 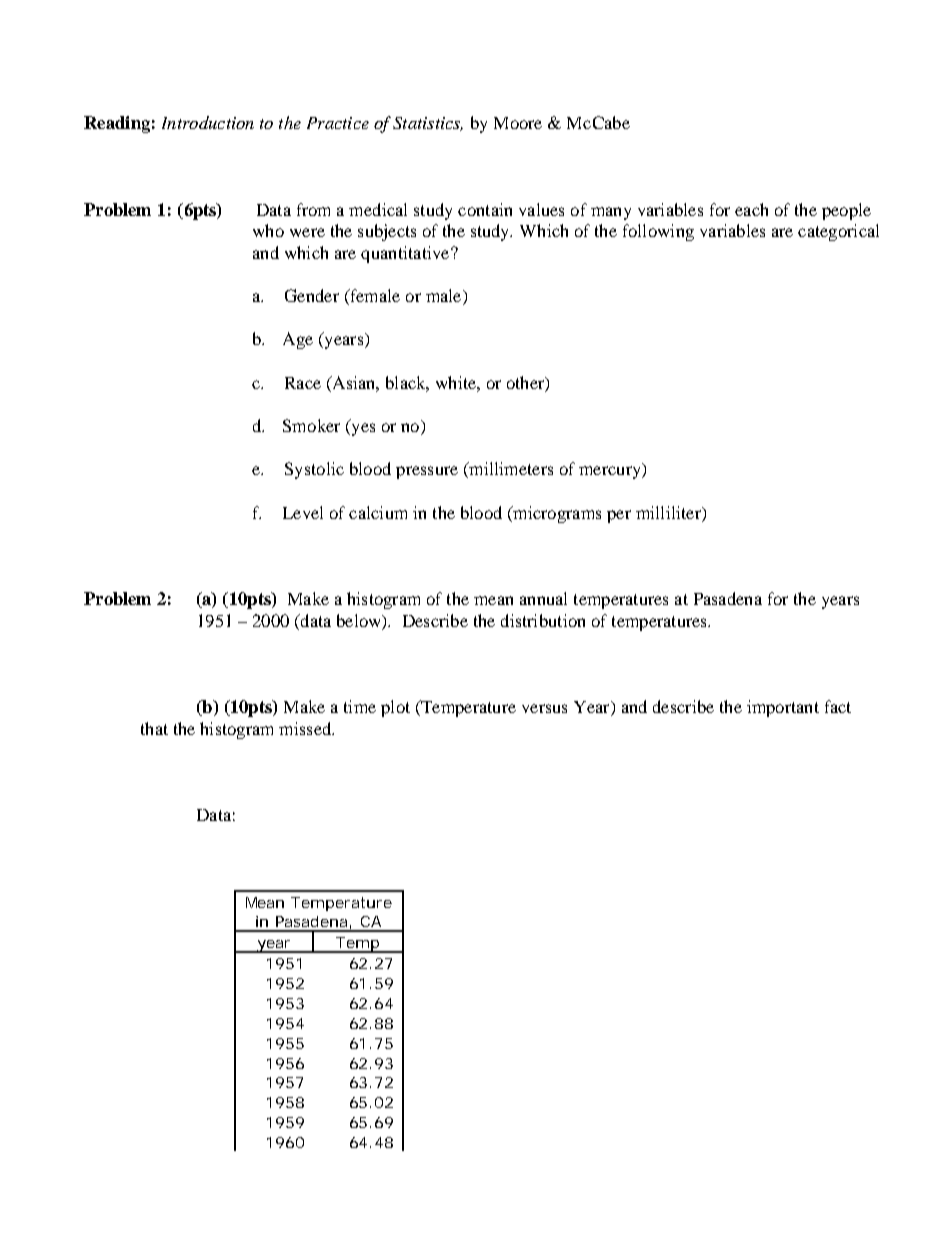 What do you see at coordinates (543, 598) in the page?
I see `annual` at bounding box center [543, 598].
